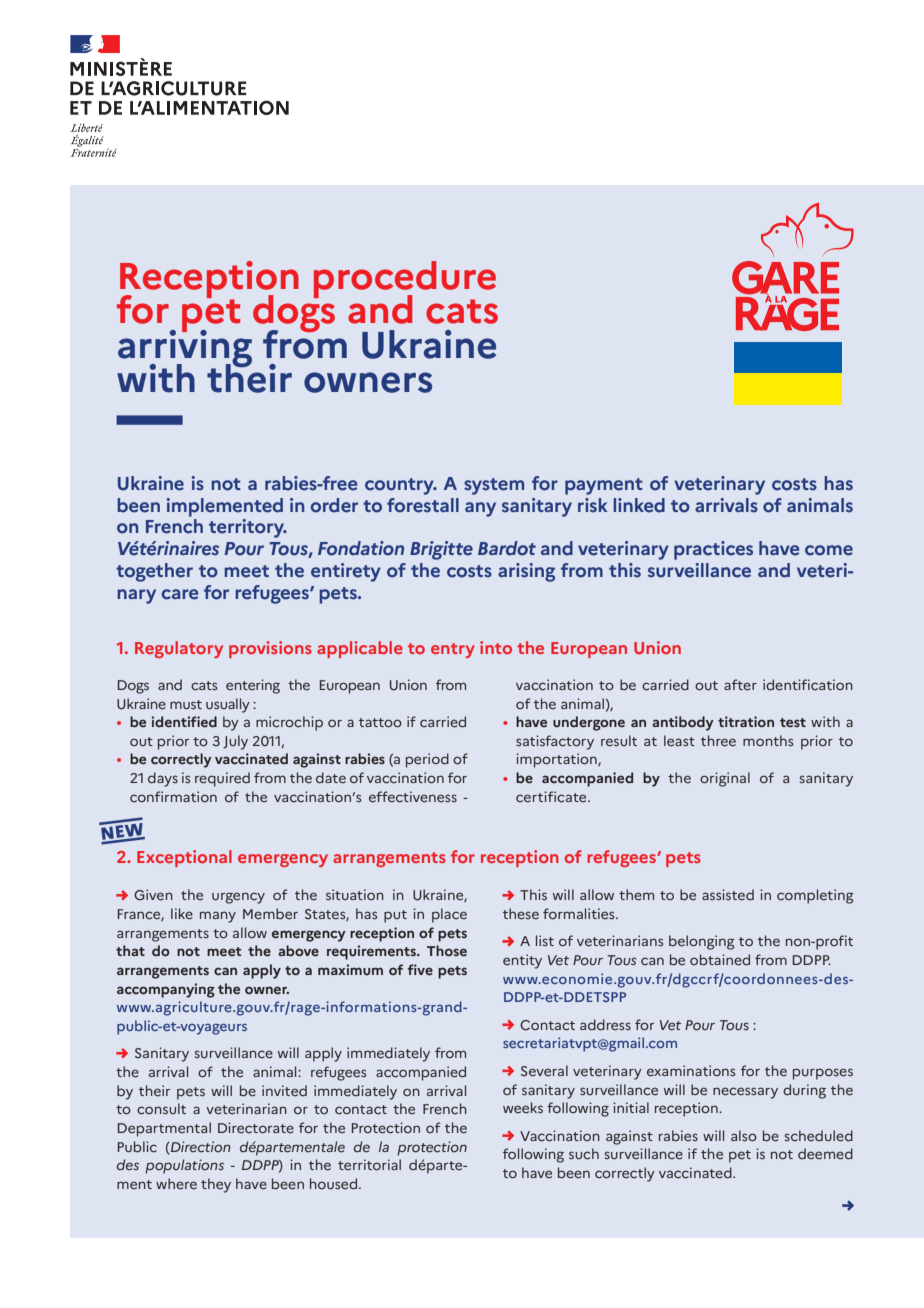  Describe the element at coordinates (184, 1166) in the page. I see `populations` at that location.
